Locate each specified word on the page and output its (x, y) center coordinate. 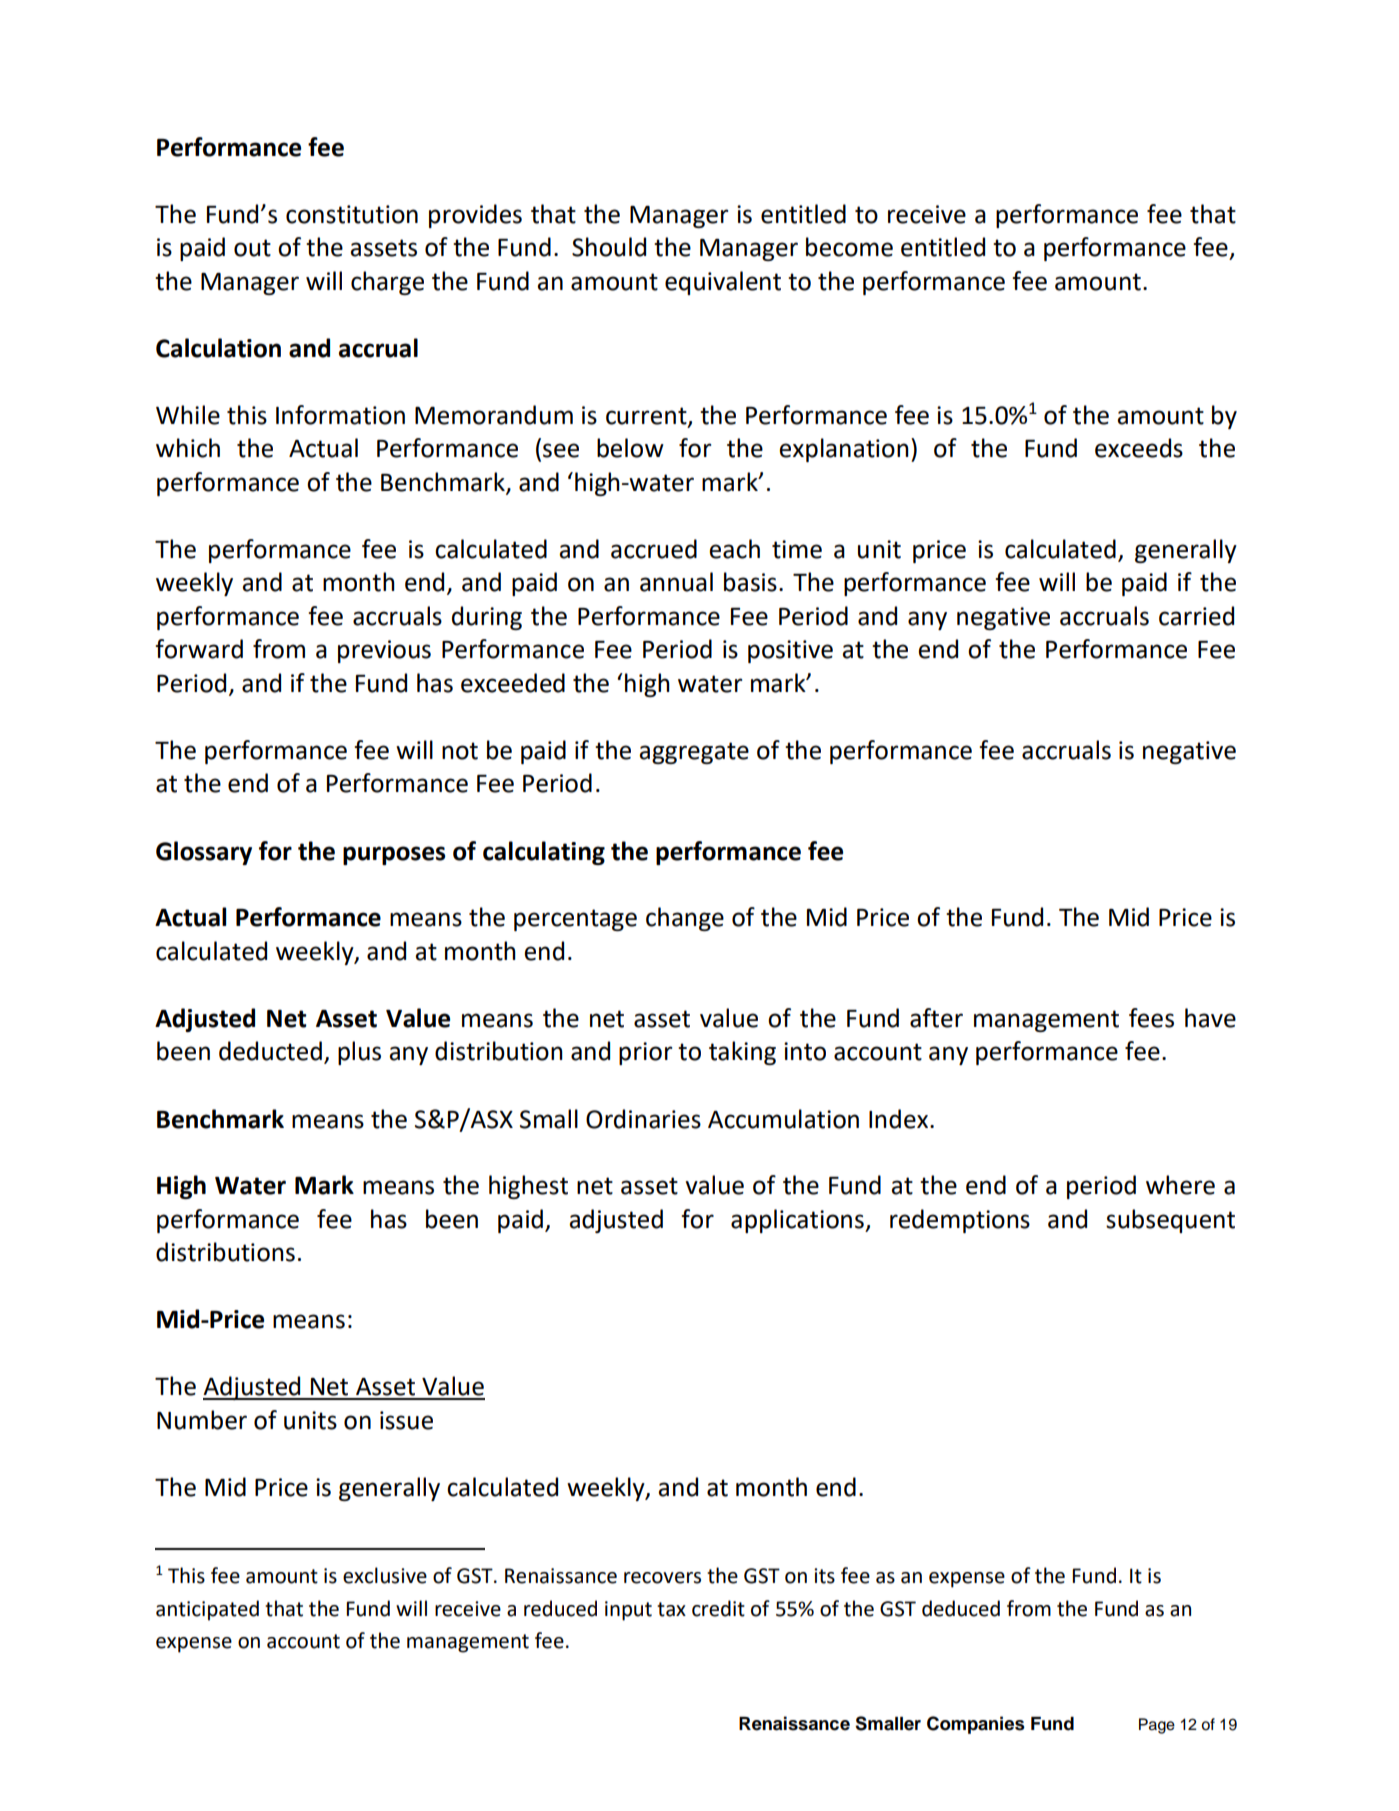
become (849, 247)
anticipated (207, 1610)
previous (384, 651)
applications (798, 1221)
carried (1196, 616)
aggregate (694, 753)
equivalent (723, 283)
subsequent (1170, 1221)
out (252, 248)
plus (359, 1053)
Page (1157, 1726)
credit (718, 1608)
